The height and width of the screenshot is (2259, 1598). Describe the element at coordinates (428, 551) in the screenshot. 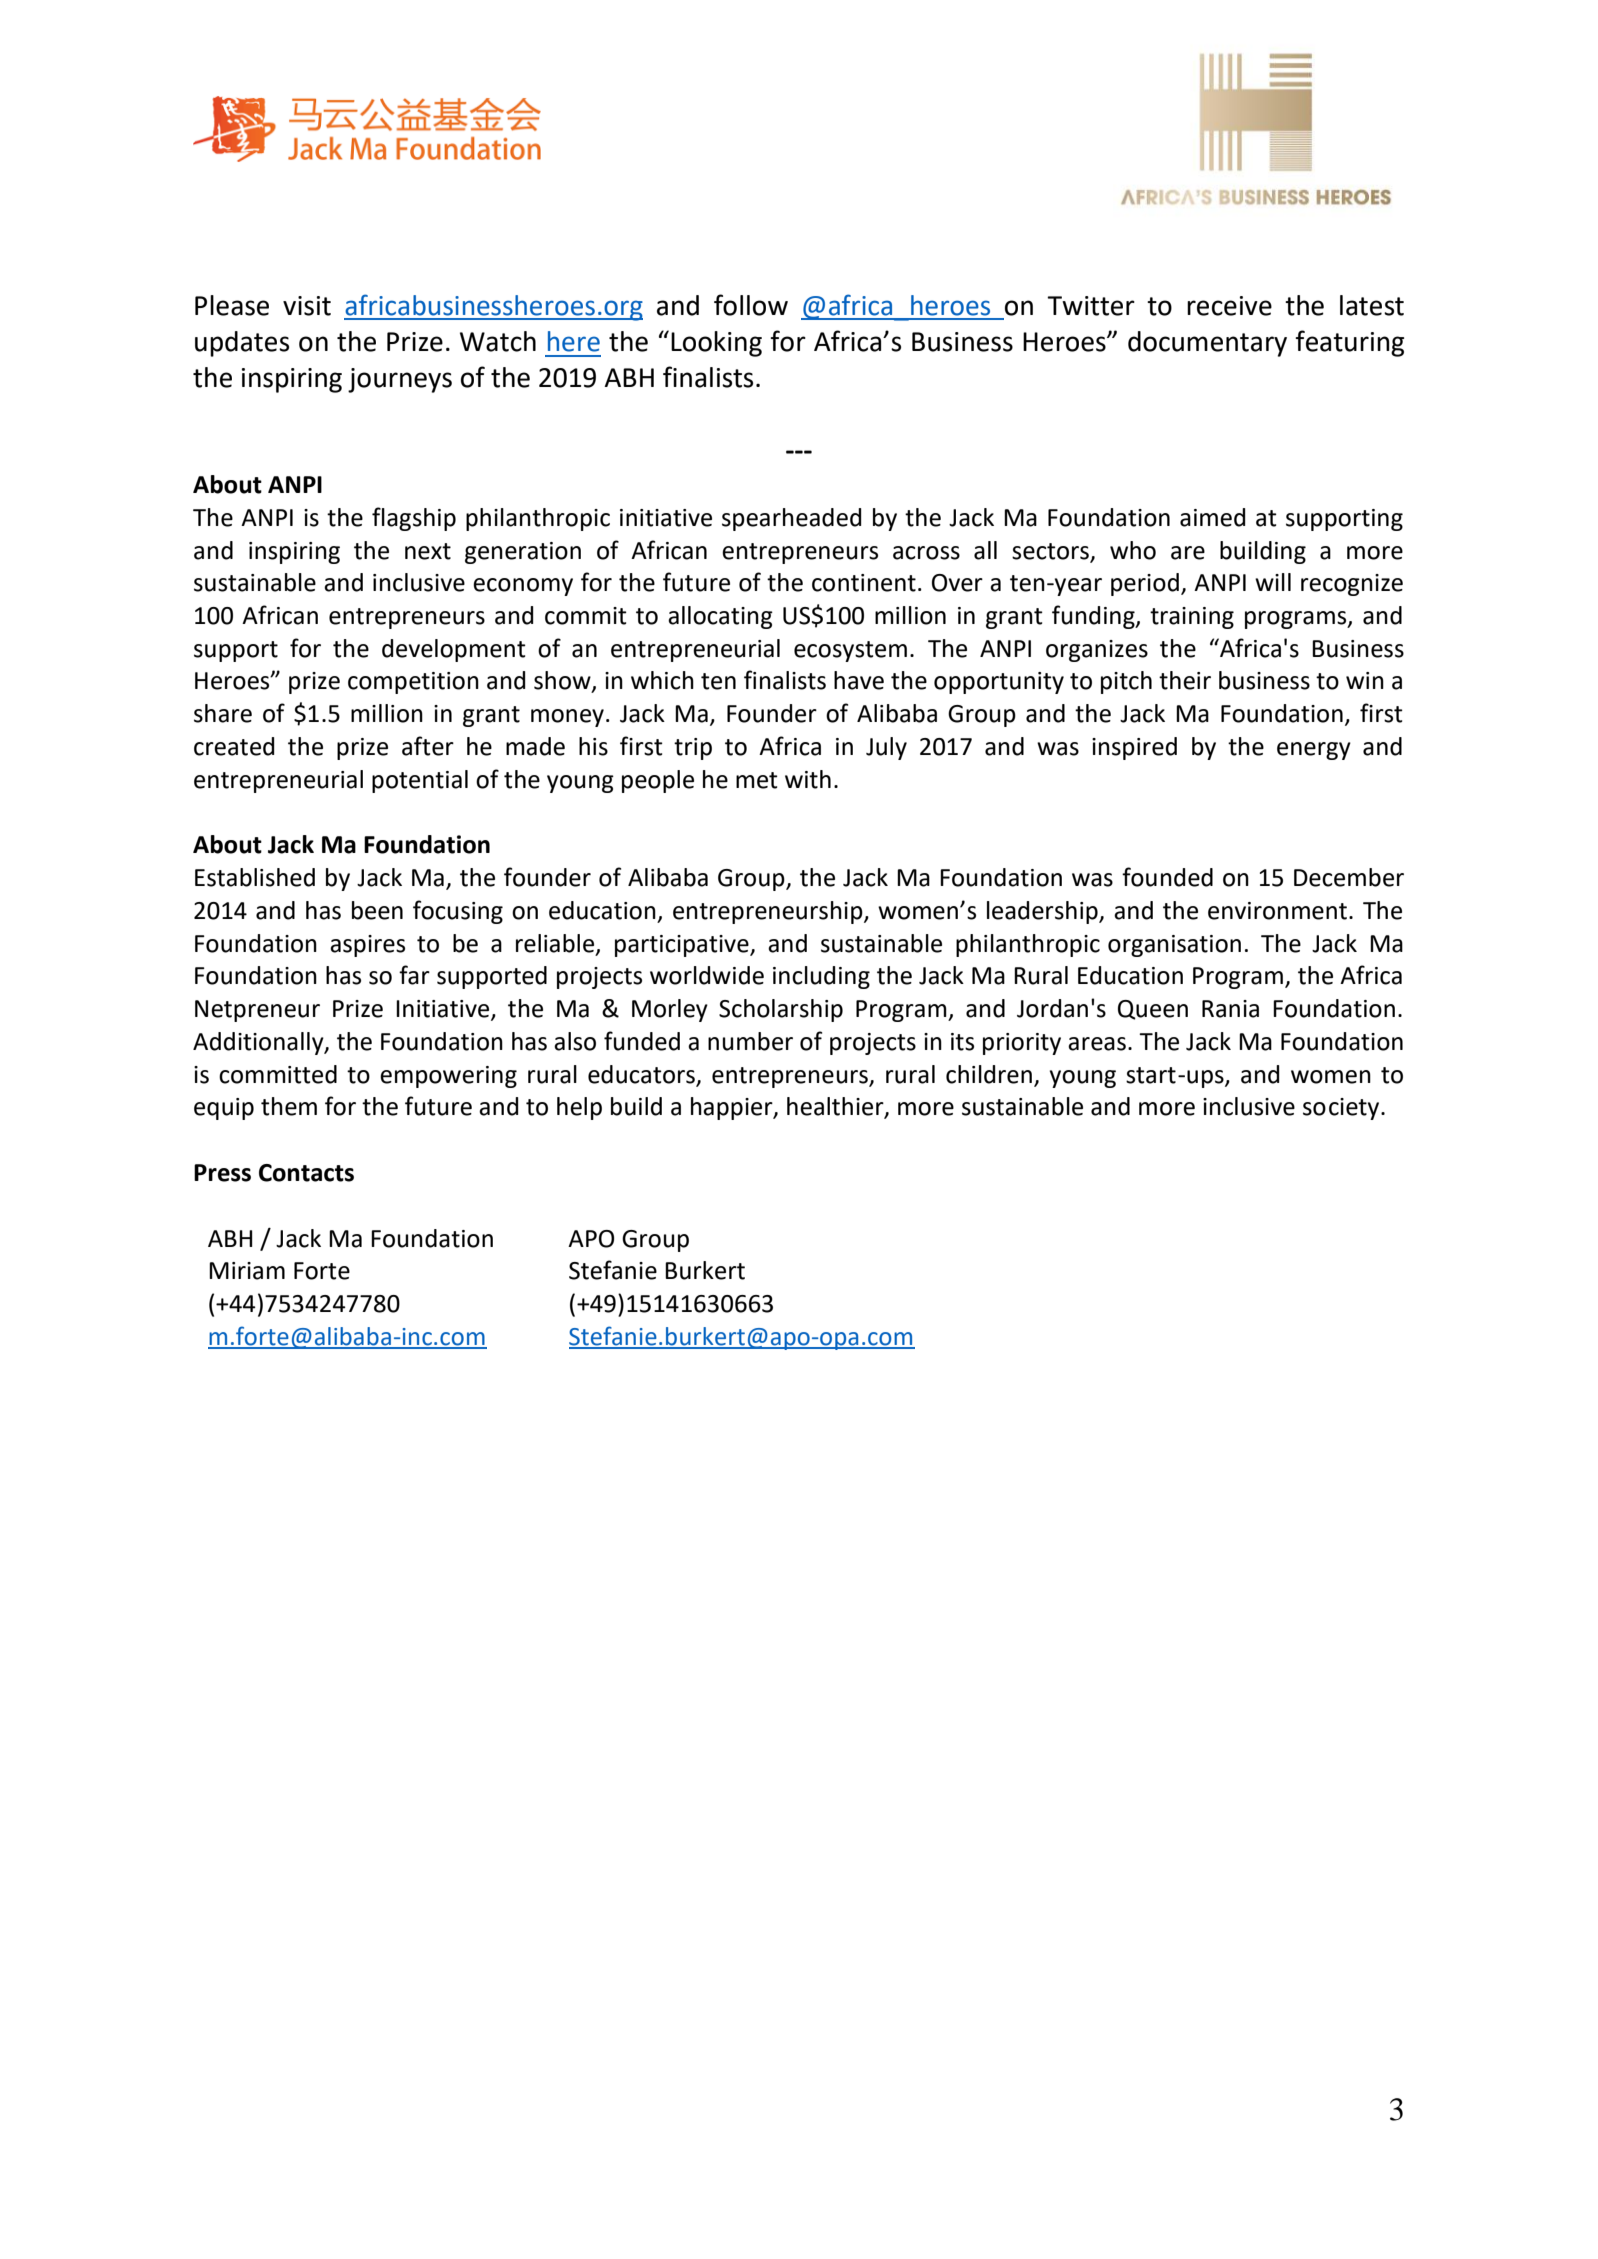

I see `next` at that location.
